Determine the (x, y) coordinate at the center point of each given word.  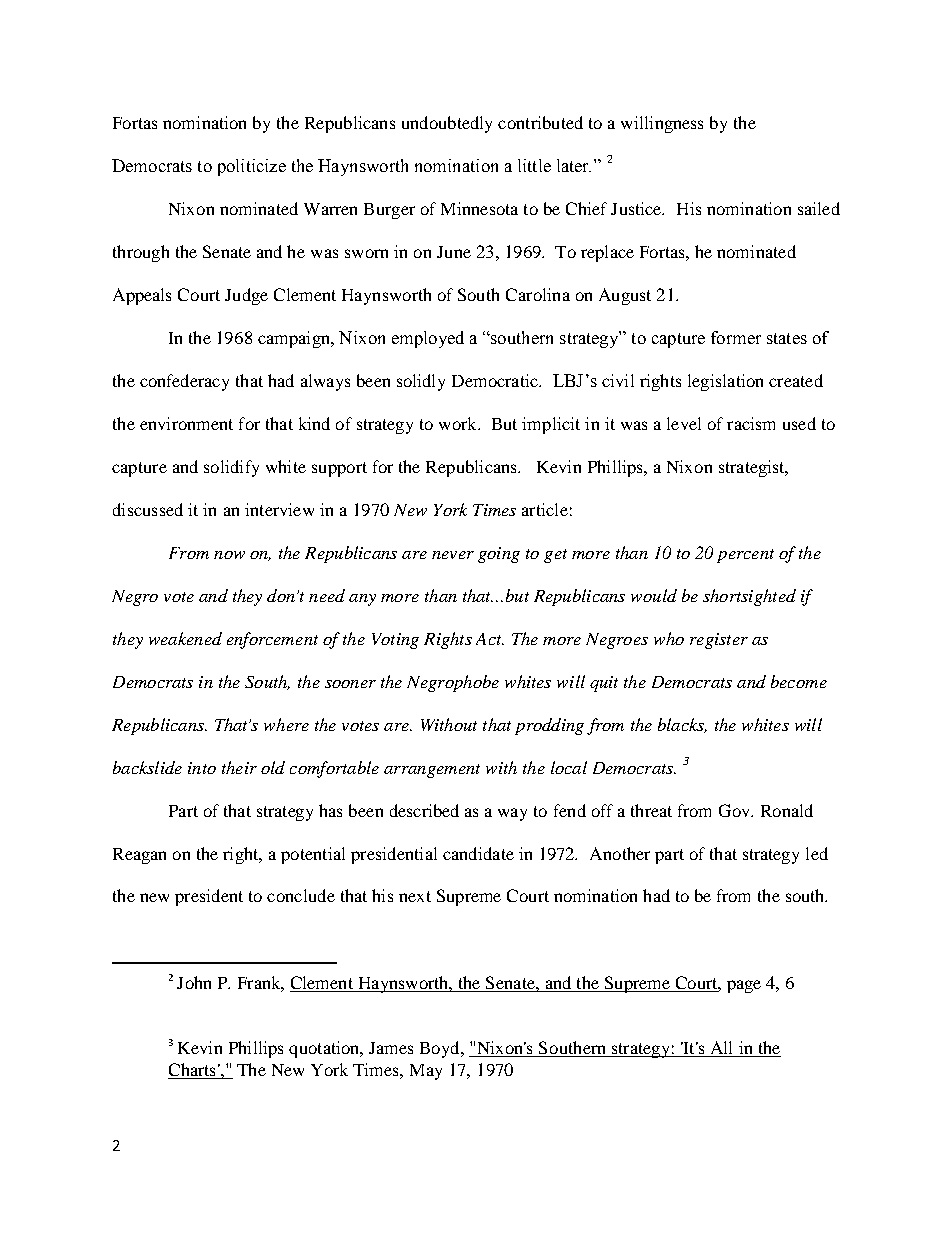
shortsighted (749, 597)
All (721, 1047)
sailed (819, 208)
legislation (725, 382)
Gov (735, 810)
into (202, 768)
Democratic (496, 380)
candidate (478, 853)
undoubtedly (447, 124)
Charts (192, 1069)
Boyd (441, 1049)
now (229, 555)
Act (490, 639)
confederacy (184, 382)
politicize (252, 167)
